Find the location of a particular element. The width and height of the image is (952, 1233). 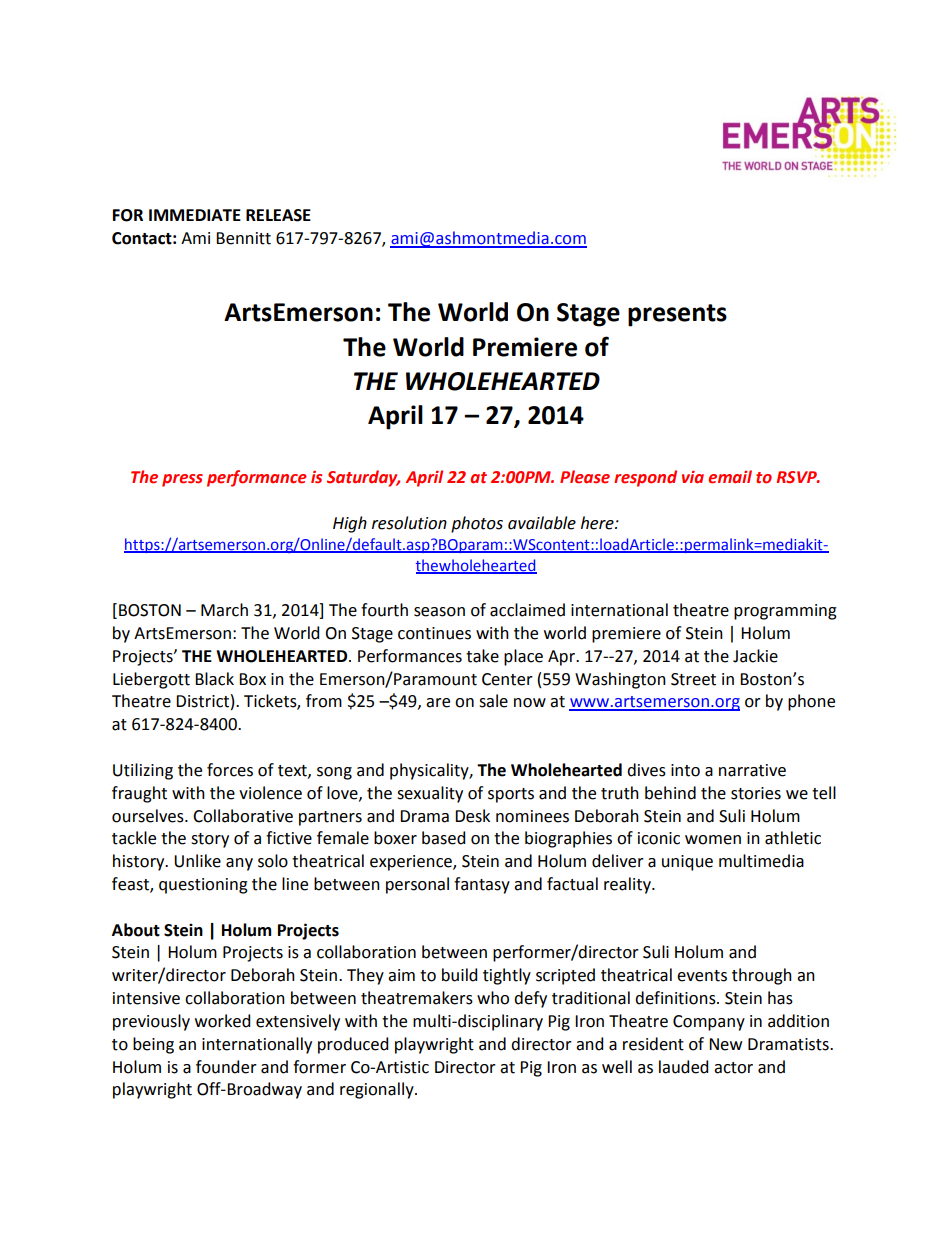

IMMEDIATE is located at coordinates (195, 215).
